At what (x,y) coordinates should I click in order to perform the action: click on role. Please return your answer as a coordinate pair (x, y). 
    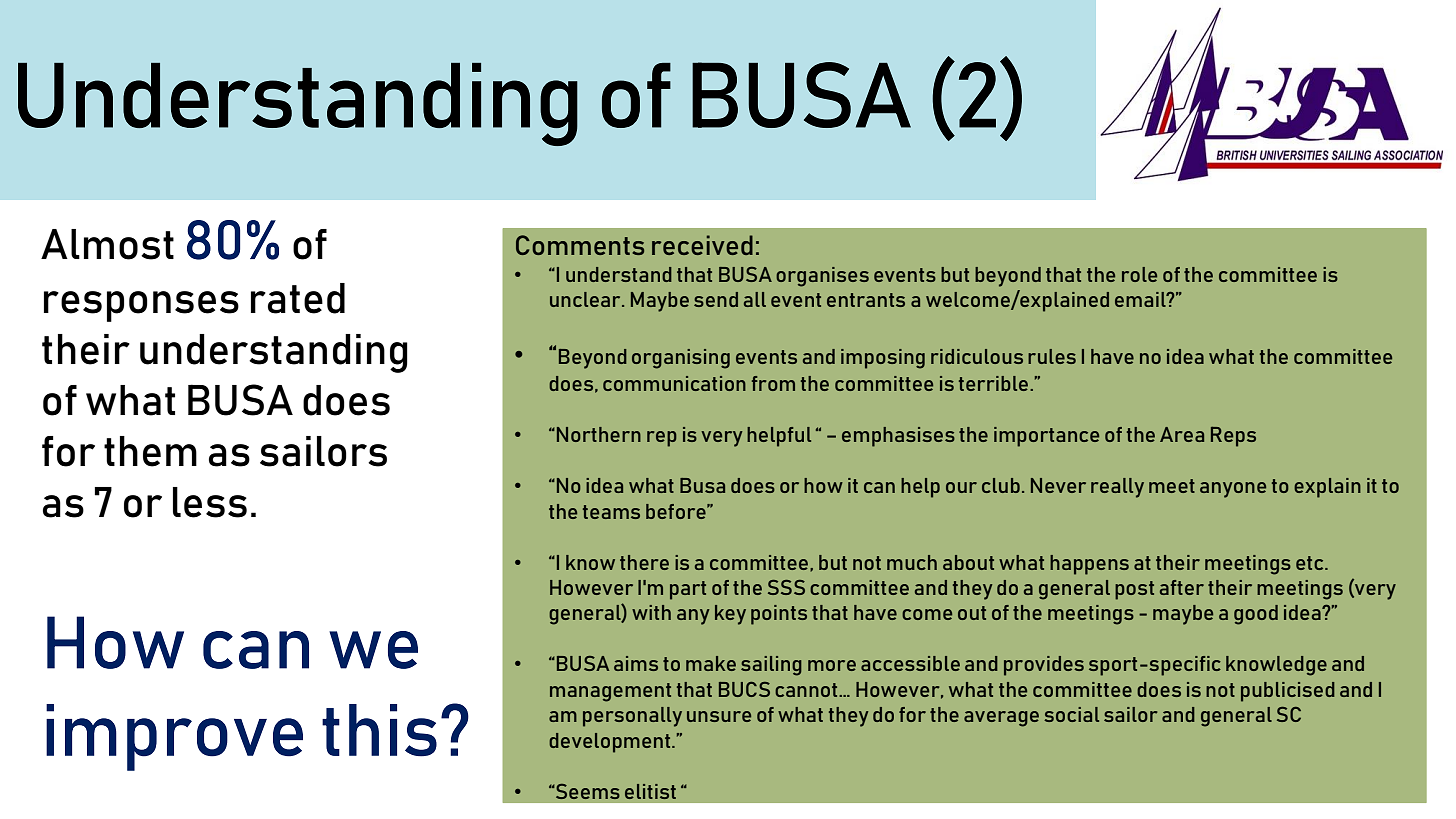
    Looking at the image, I should click on (1139, 274).
